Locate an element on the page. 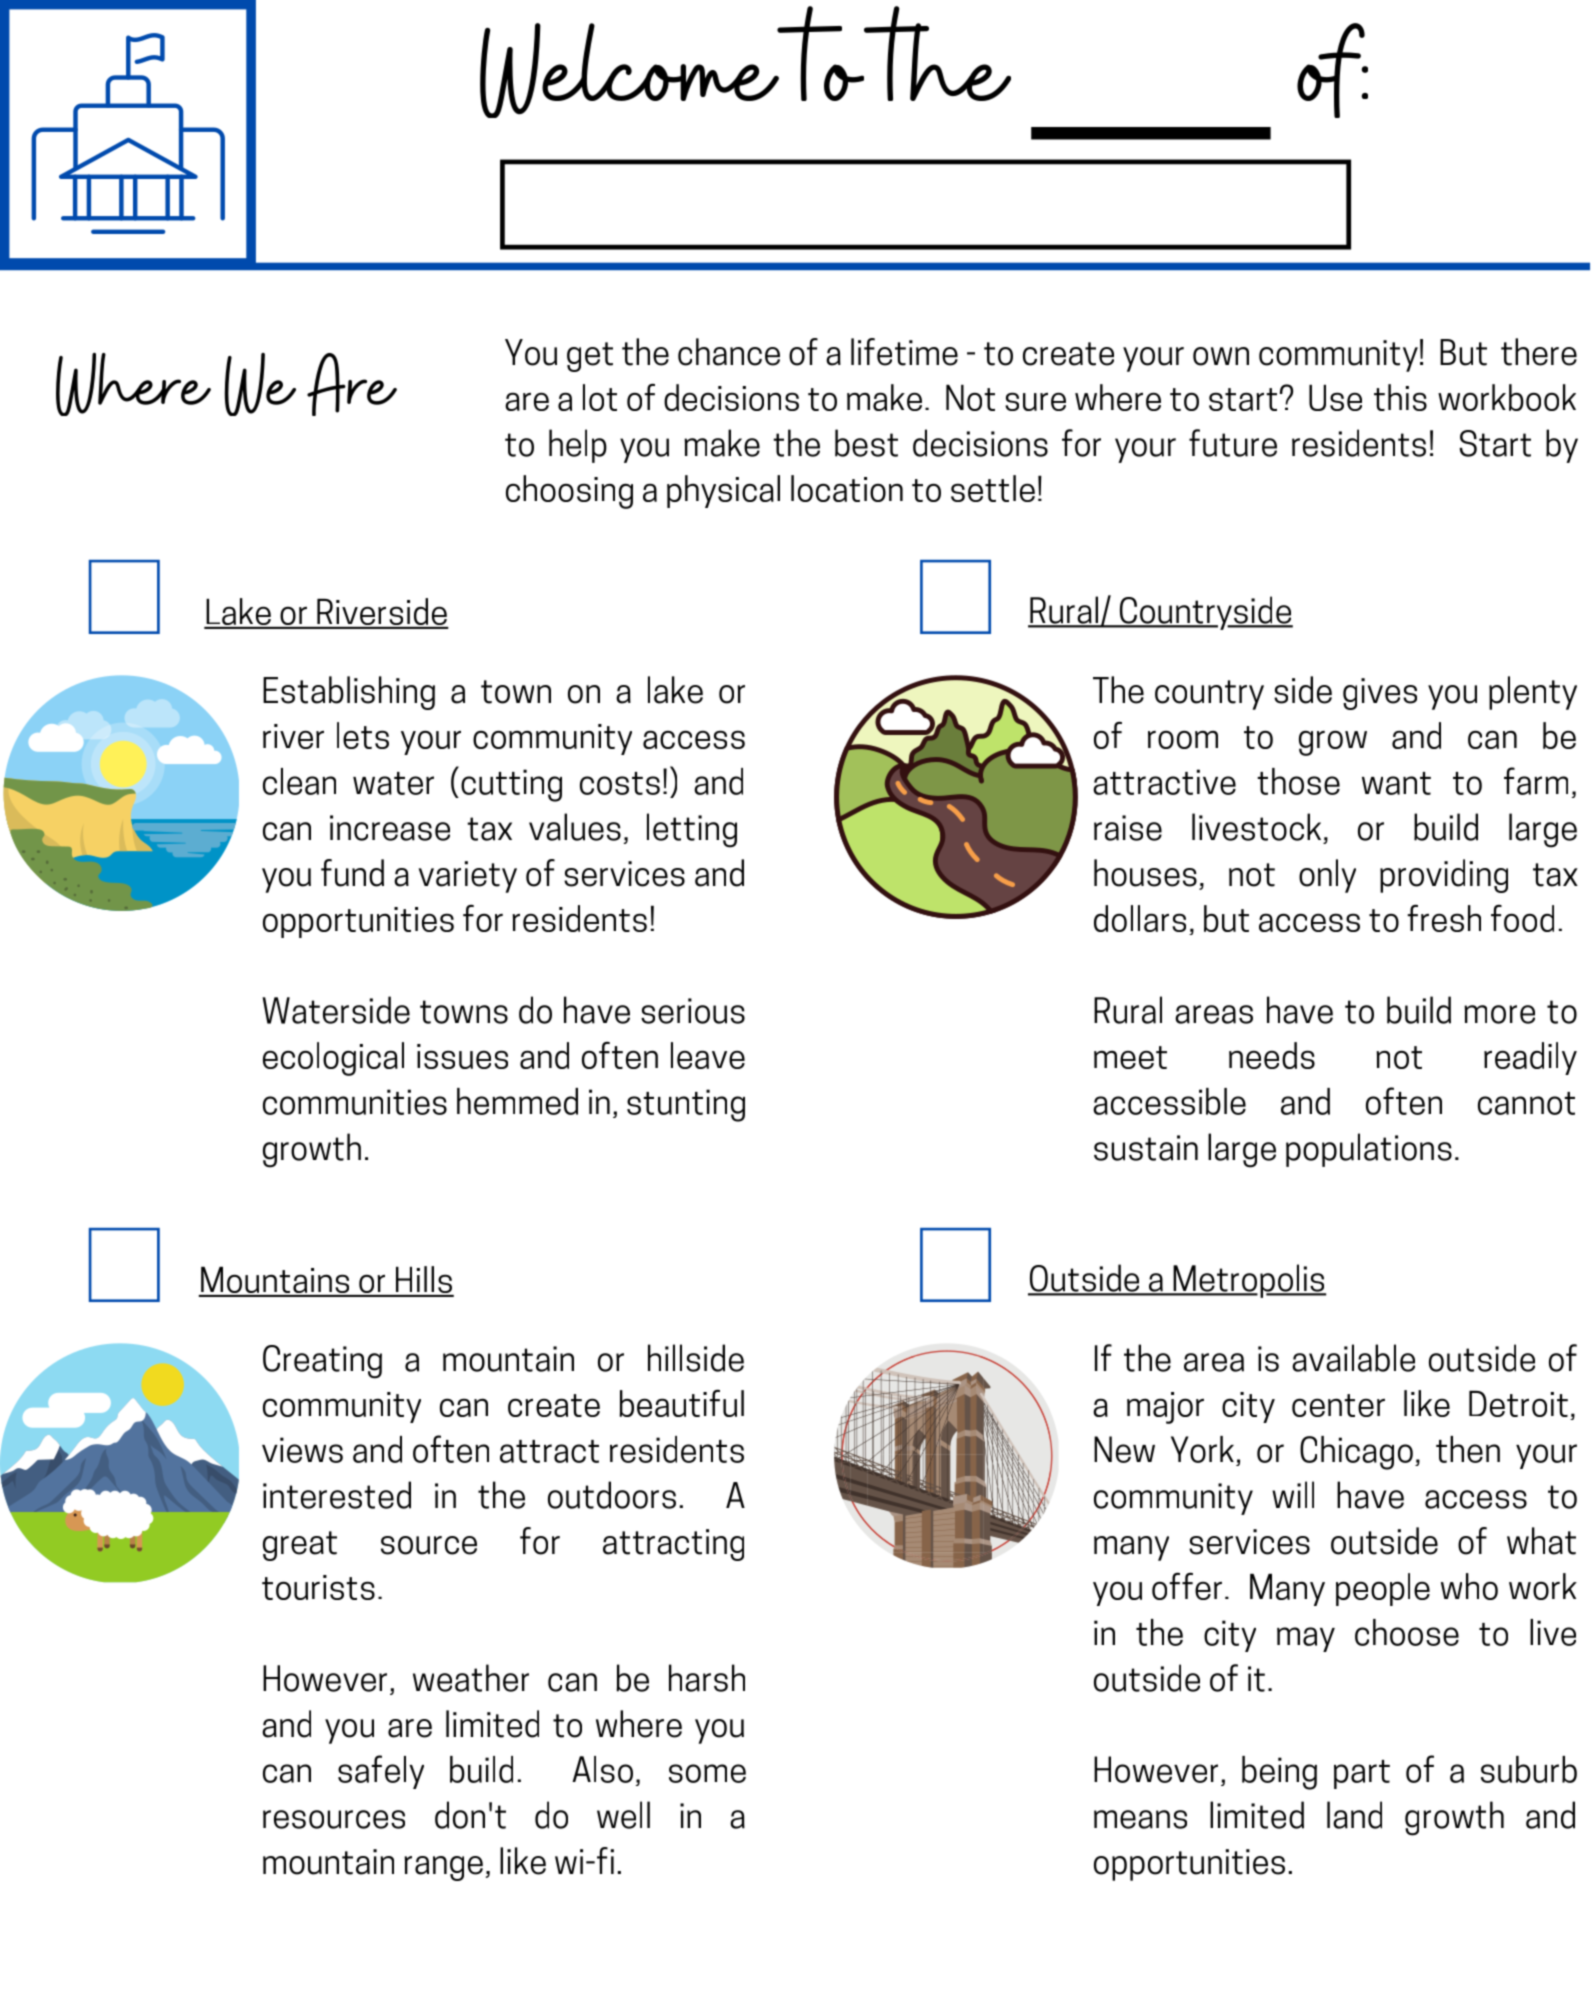 The image size is (1596, 1995). there is located at coordinates (1539, 352).
